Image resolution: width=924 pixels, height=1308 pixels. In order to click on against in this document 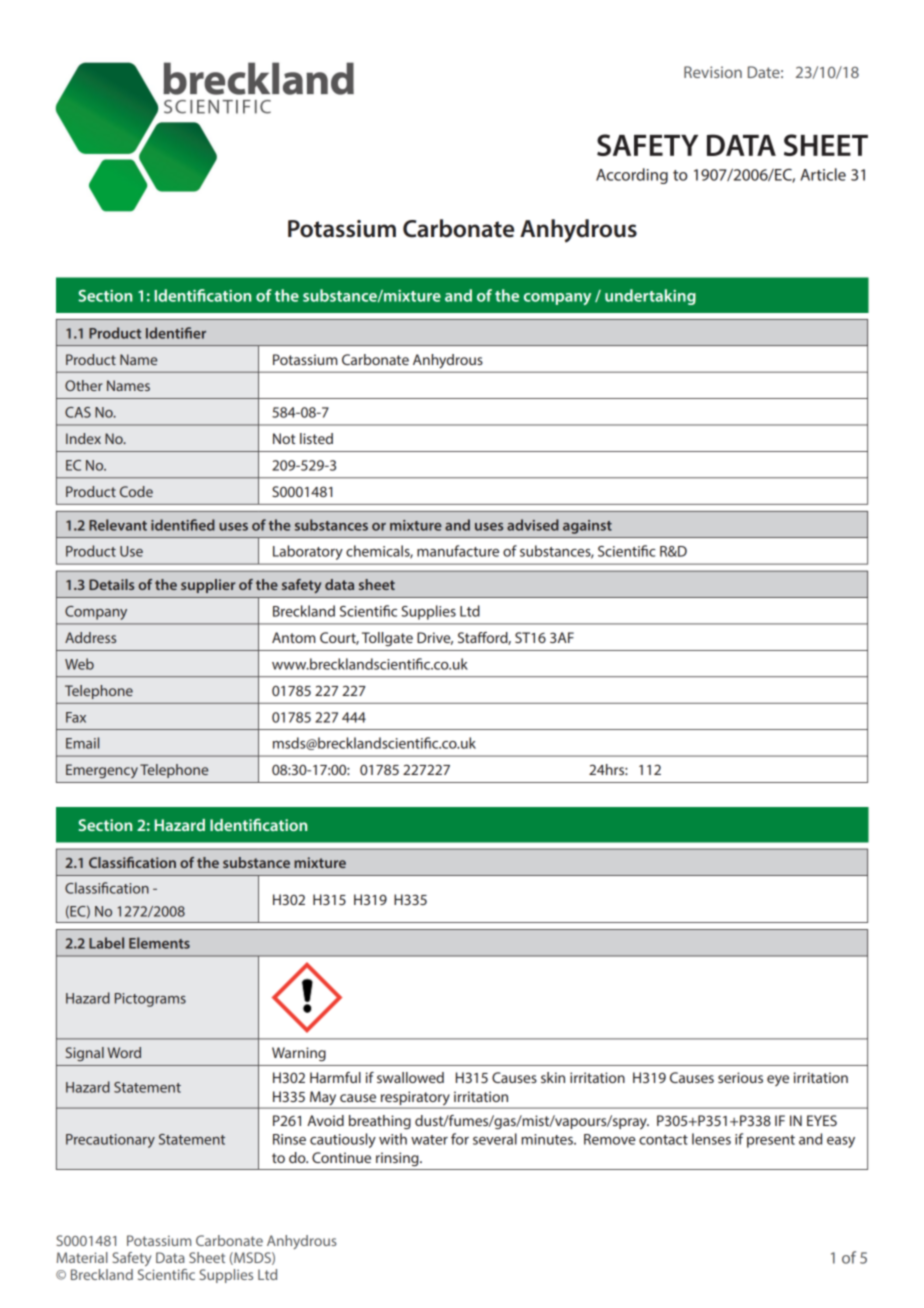, I will do `click(587, 527)`.
